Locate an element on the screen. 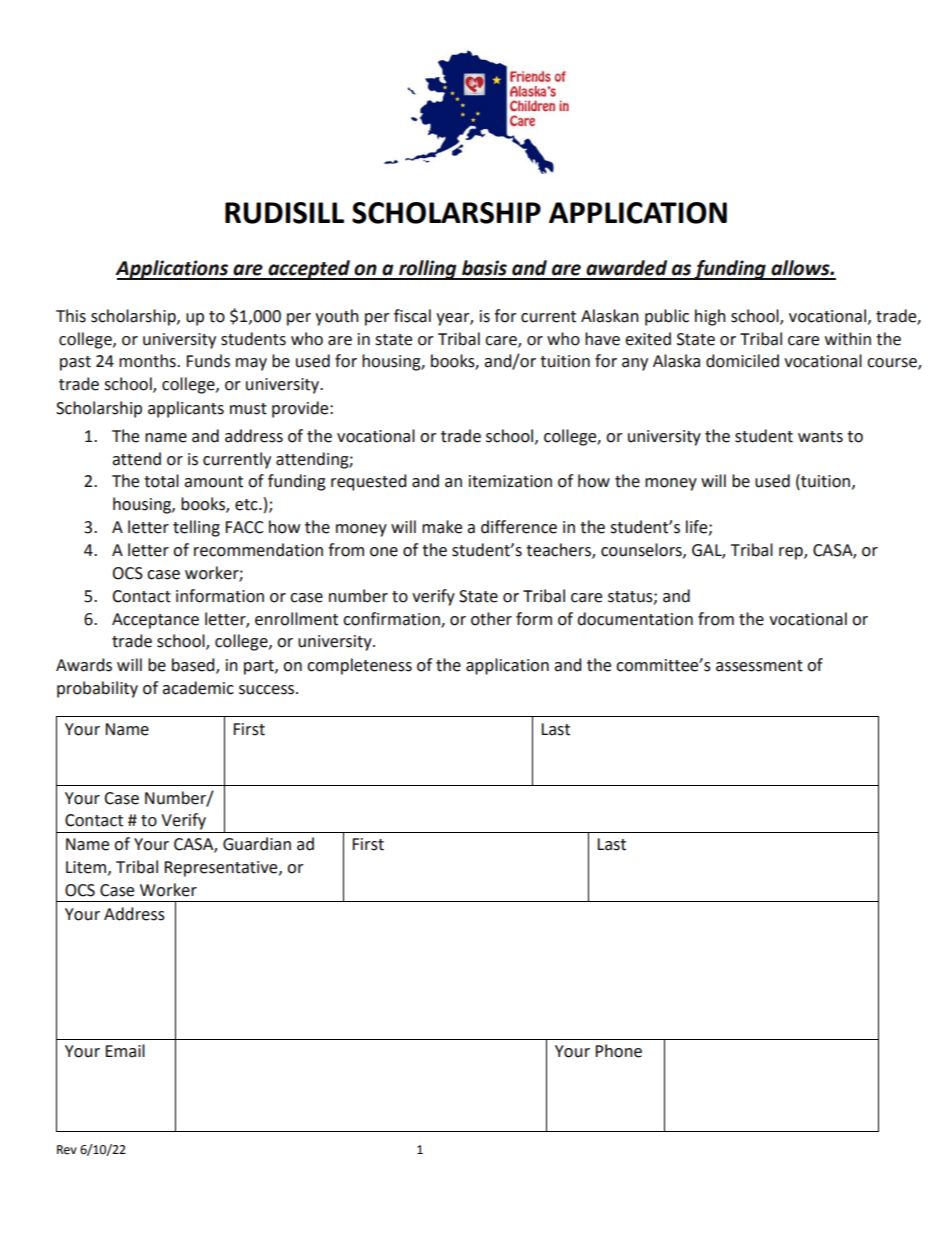  rolling is located at coordinates (428, 270).
